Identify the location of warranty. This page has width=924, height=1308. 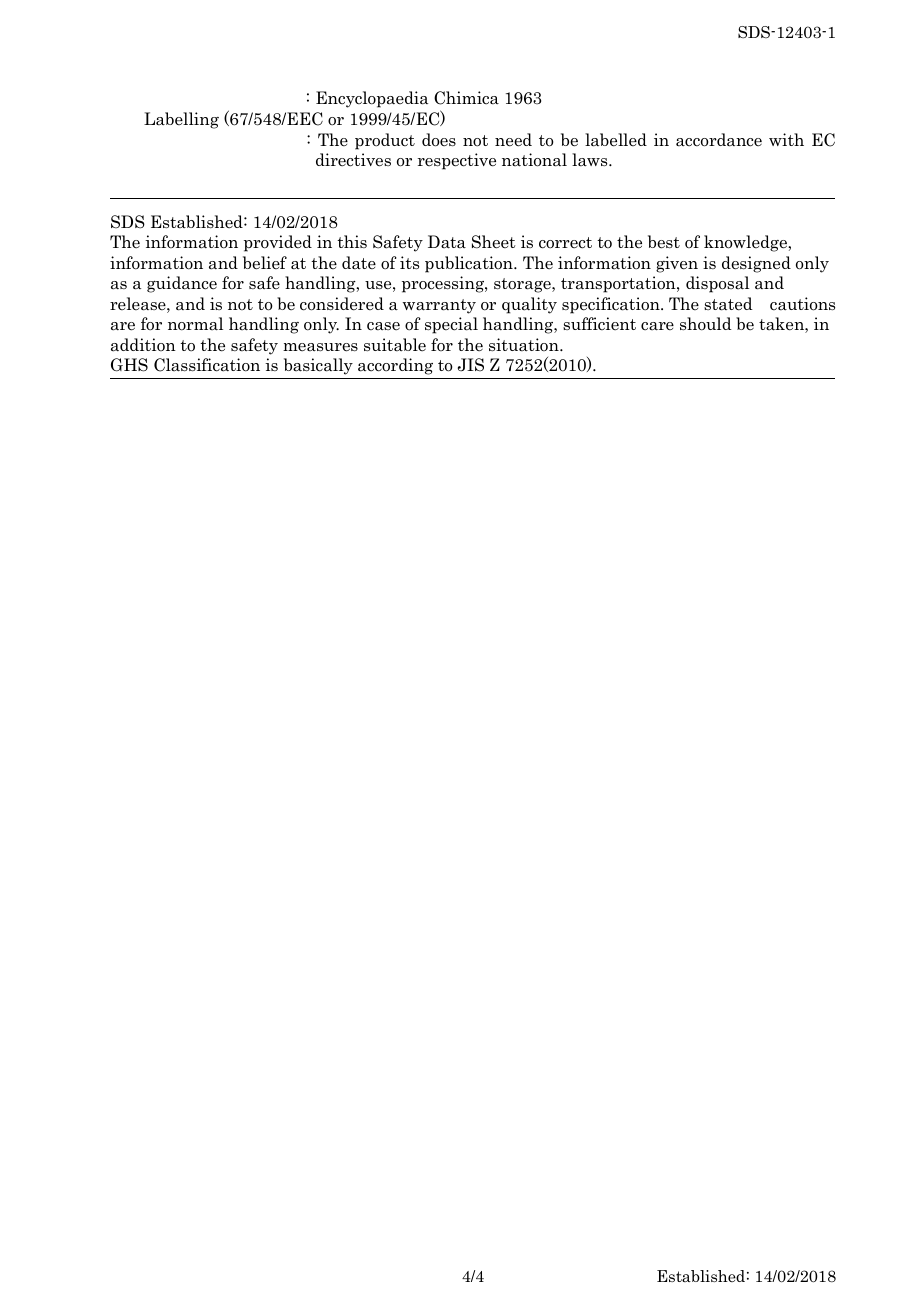
(439, 306).
